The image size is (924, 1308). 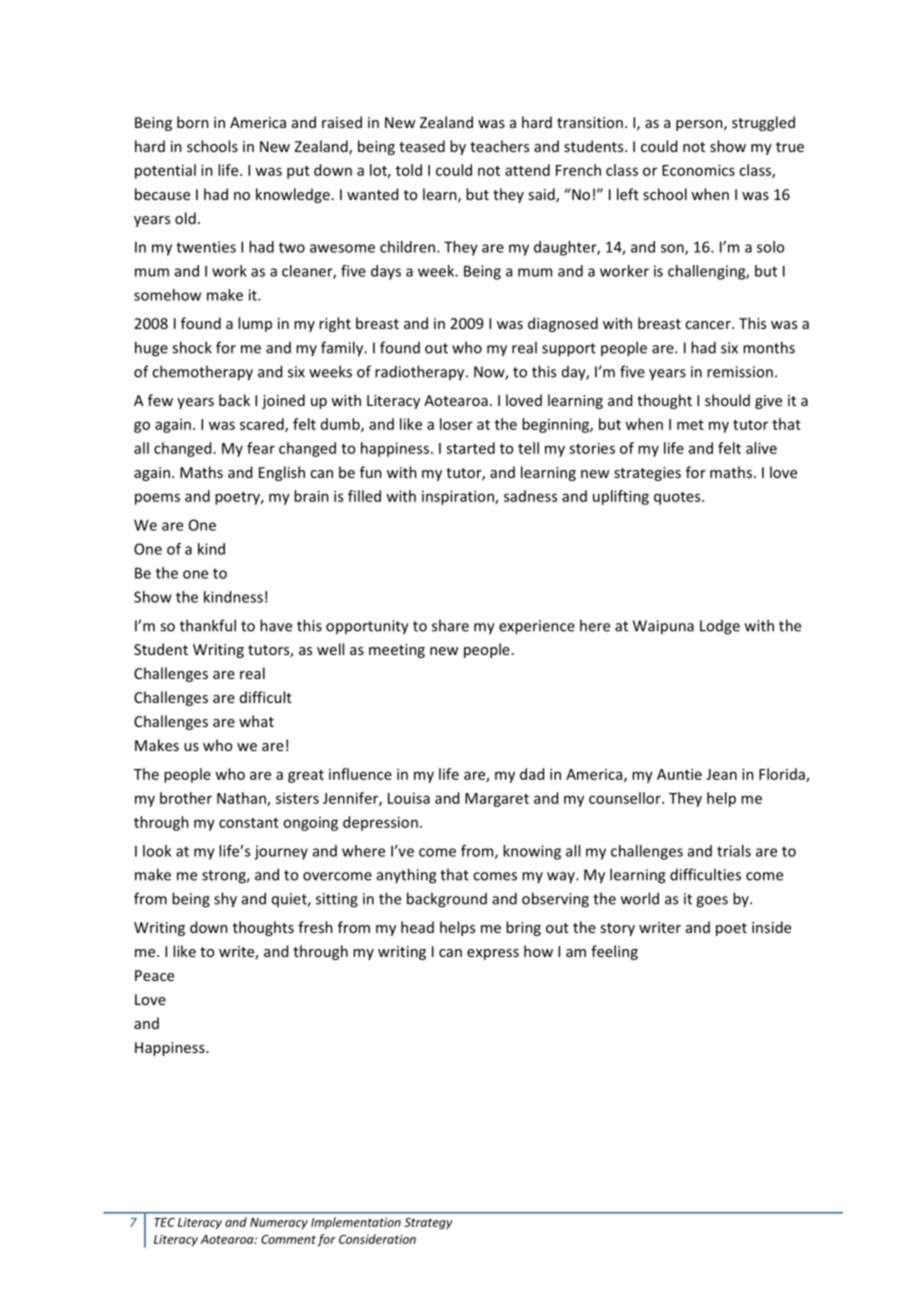 I want to click on teachers, so click(x=499, y=146).
